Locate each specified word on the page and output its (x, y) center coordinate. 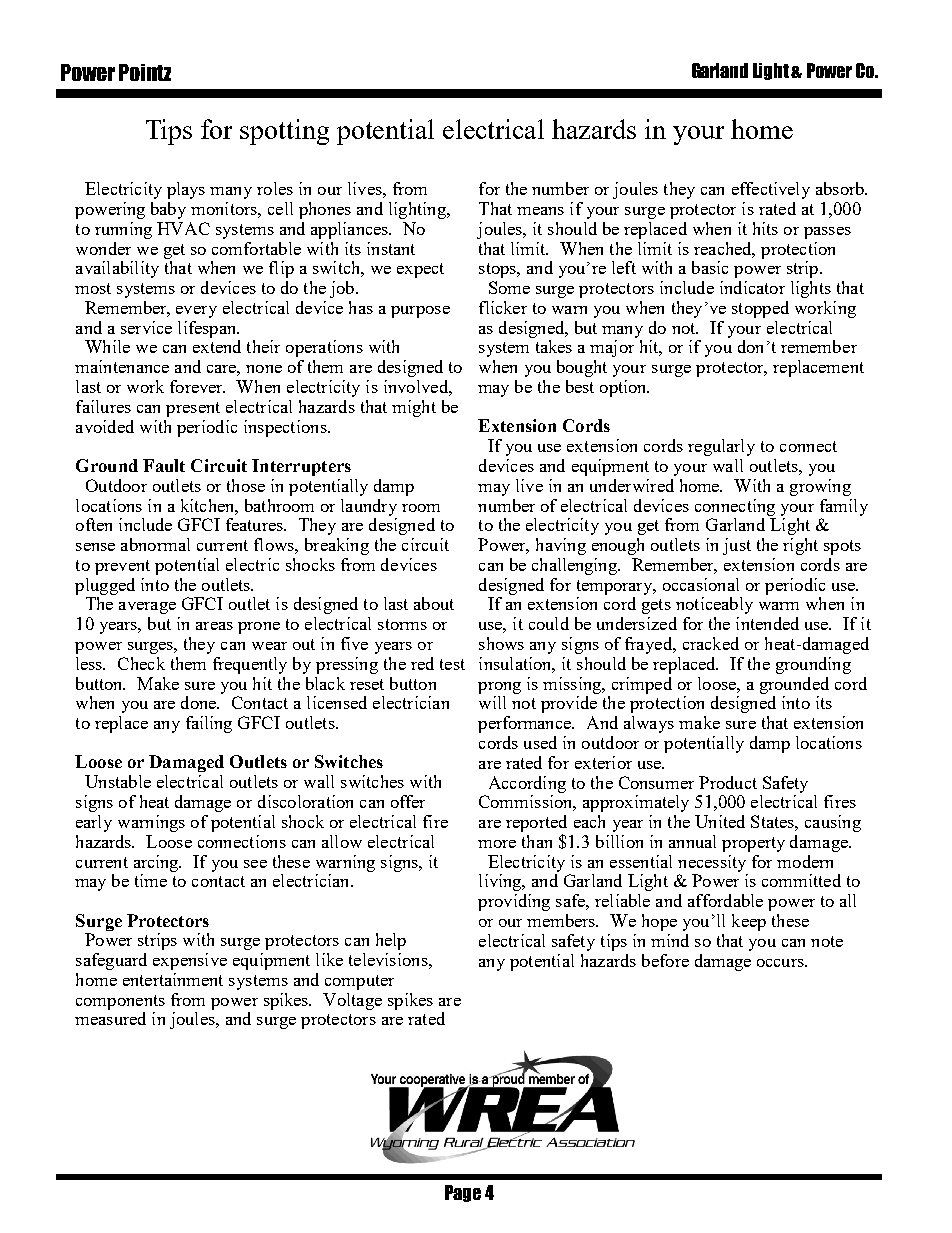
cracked (711, 643)
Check (141, 663)
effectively (771, 190)
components (120, 1002)
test (452, 664)
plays (186, 190)
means (540, 211)
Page (463, 1193)
